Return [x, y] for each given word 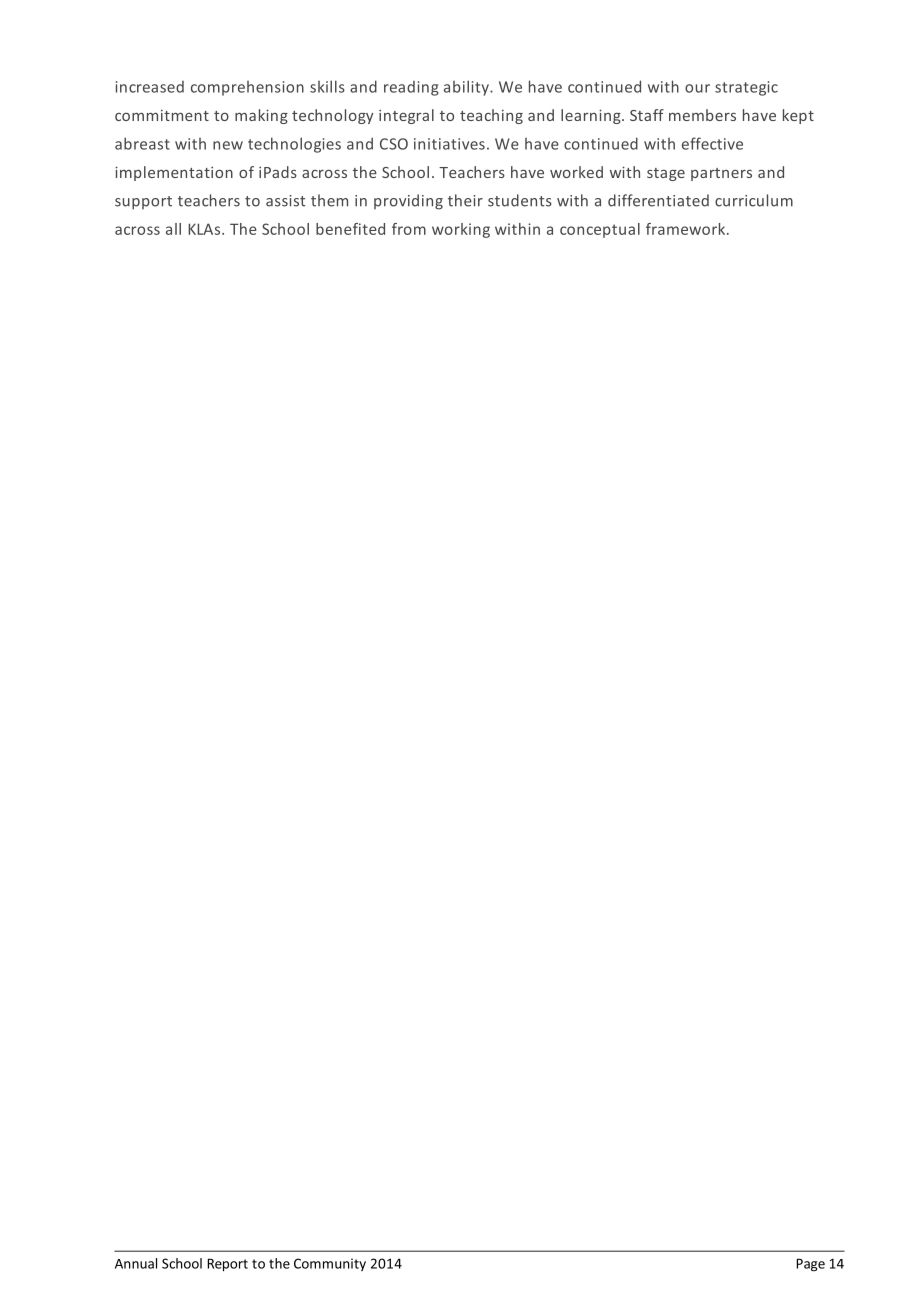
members [702, 115]
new [228, 145]
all [173, 229]
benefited [350, 229]
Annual [136, 1263]
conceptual [600, 230]
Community [330, 1264]
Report [227, 1265]
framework [687, 229]
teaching [491, 116]
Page [810, 1265]
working [461, 230]
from [409, 229]
